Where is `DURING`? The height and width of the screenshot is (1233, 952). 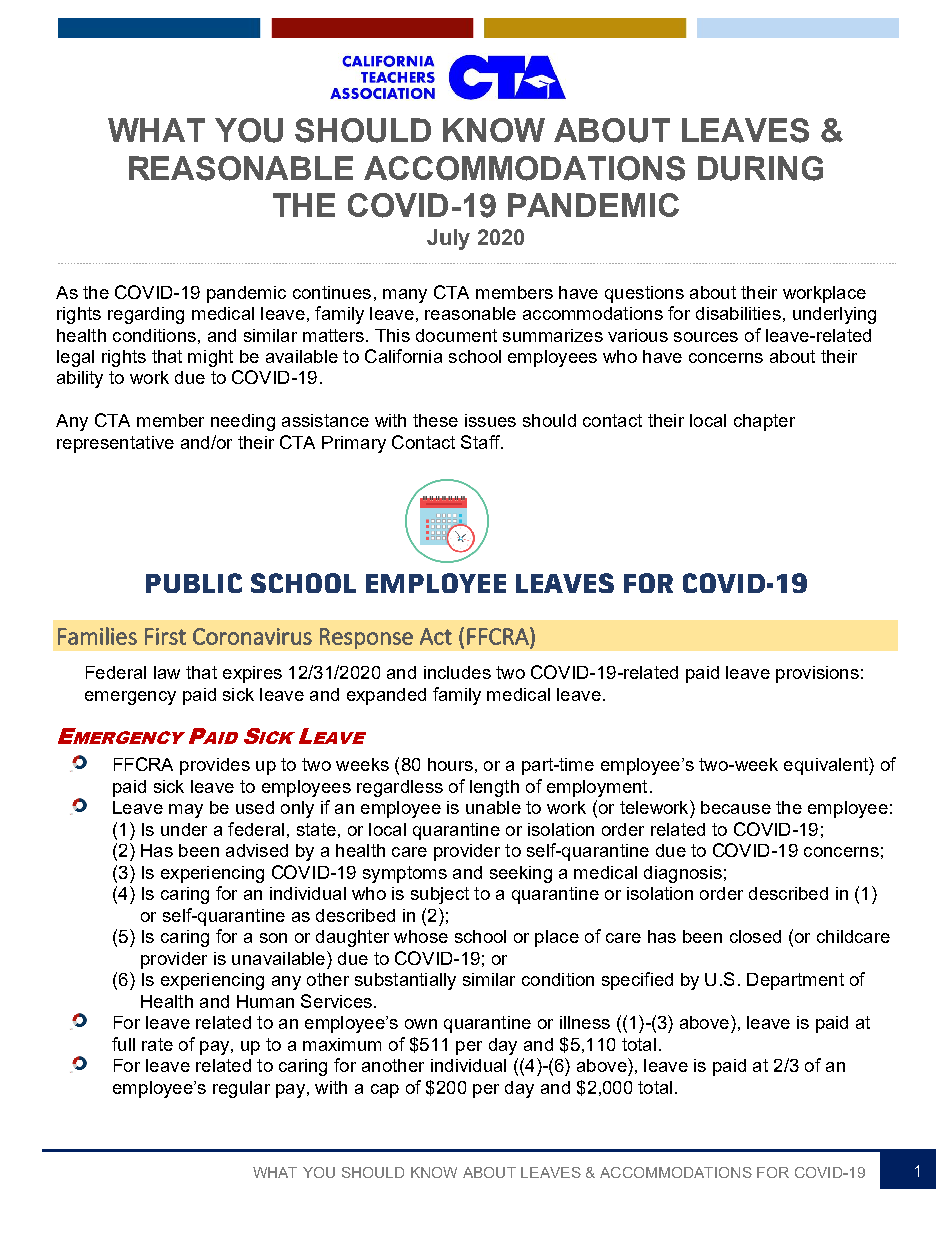 DURING is located at coordinates (760, 168).
